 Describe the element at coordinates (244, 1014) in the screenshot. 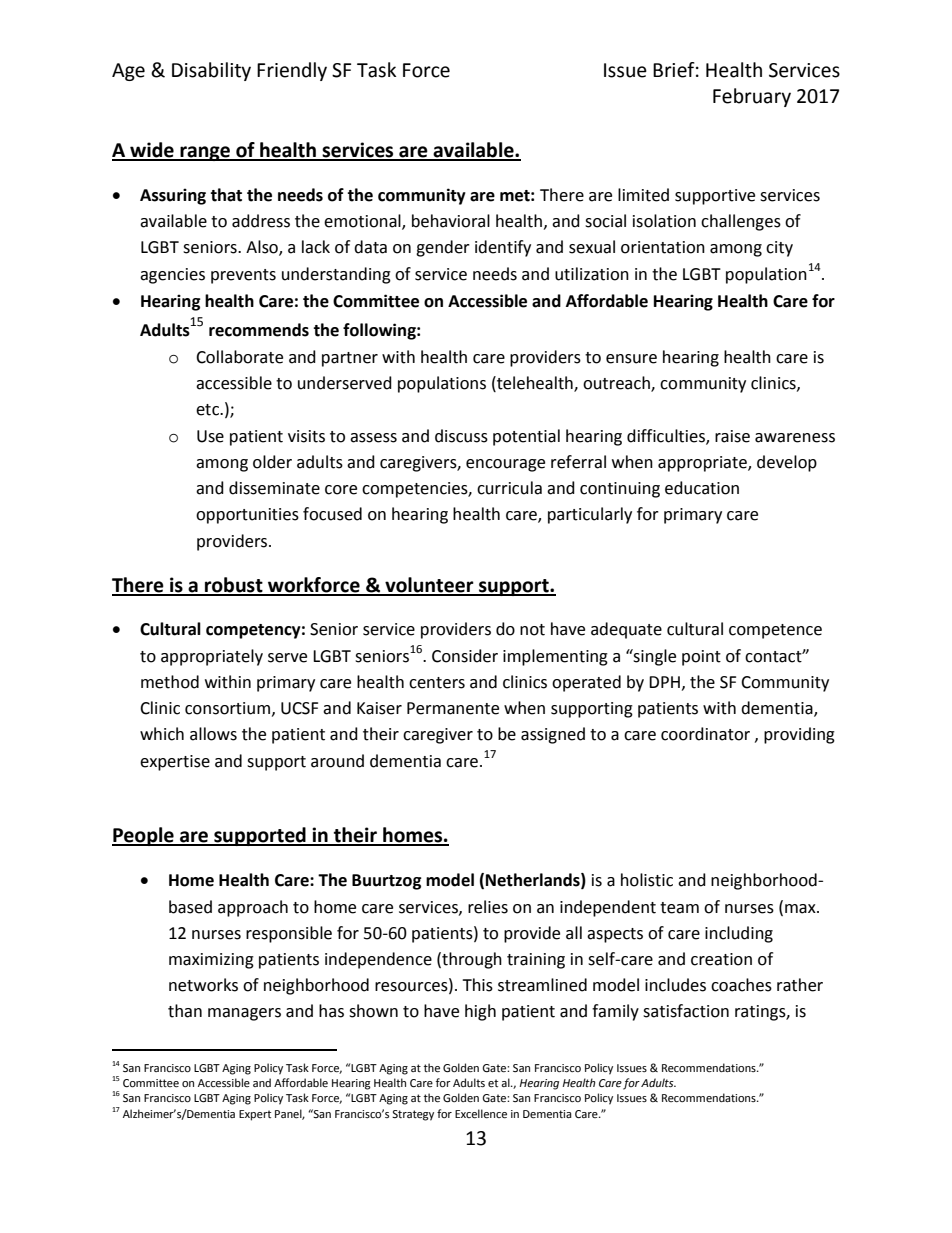

I see `managers` at that location.
